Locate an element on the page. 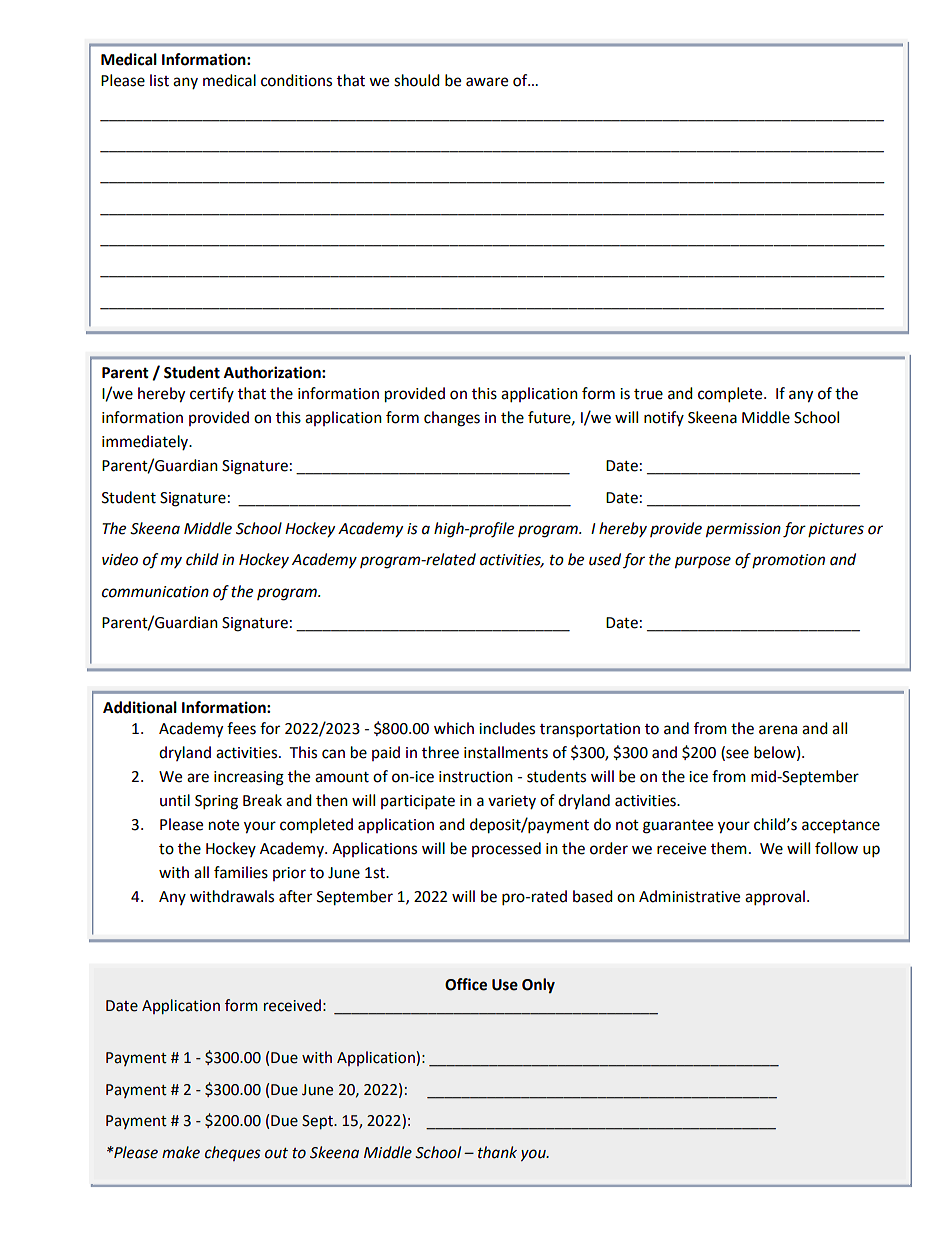 This page has width=952, height=1233. instruction is located at coordinates (476, 777).
